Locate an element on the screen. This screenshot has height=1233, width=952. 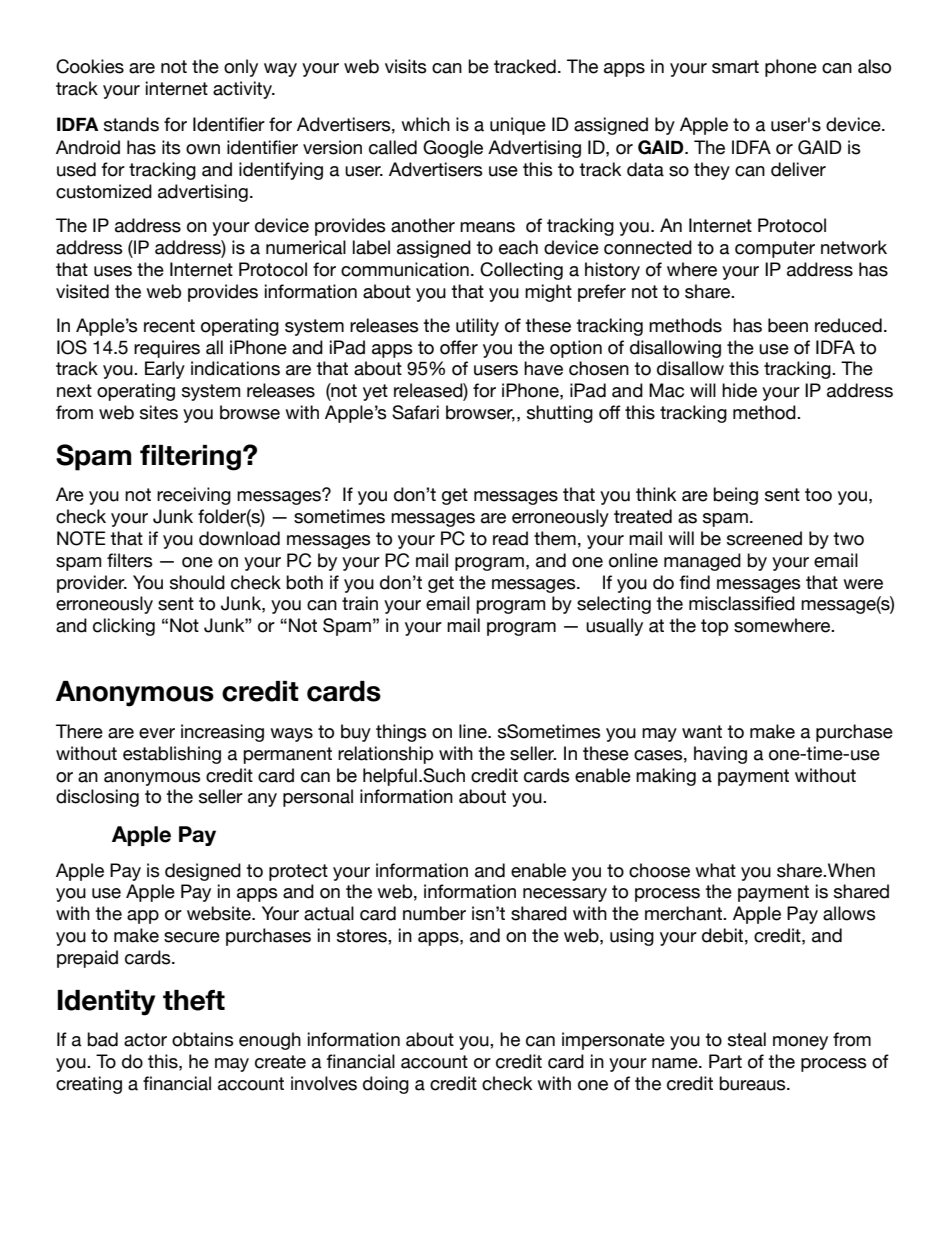
been is located at coordinates (788, 325).
